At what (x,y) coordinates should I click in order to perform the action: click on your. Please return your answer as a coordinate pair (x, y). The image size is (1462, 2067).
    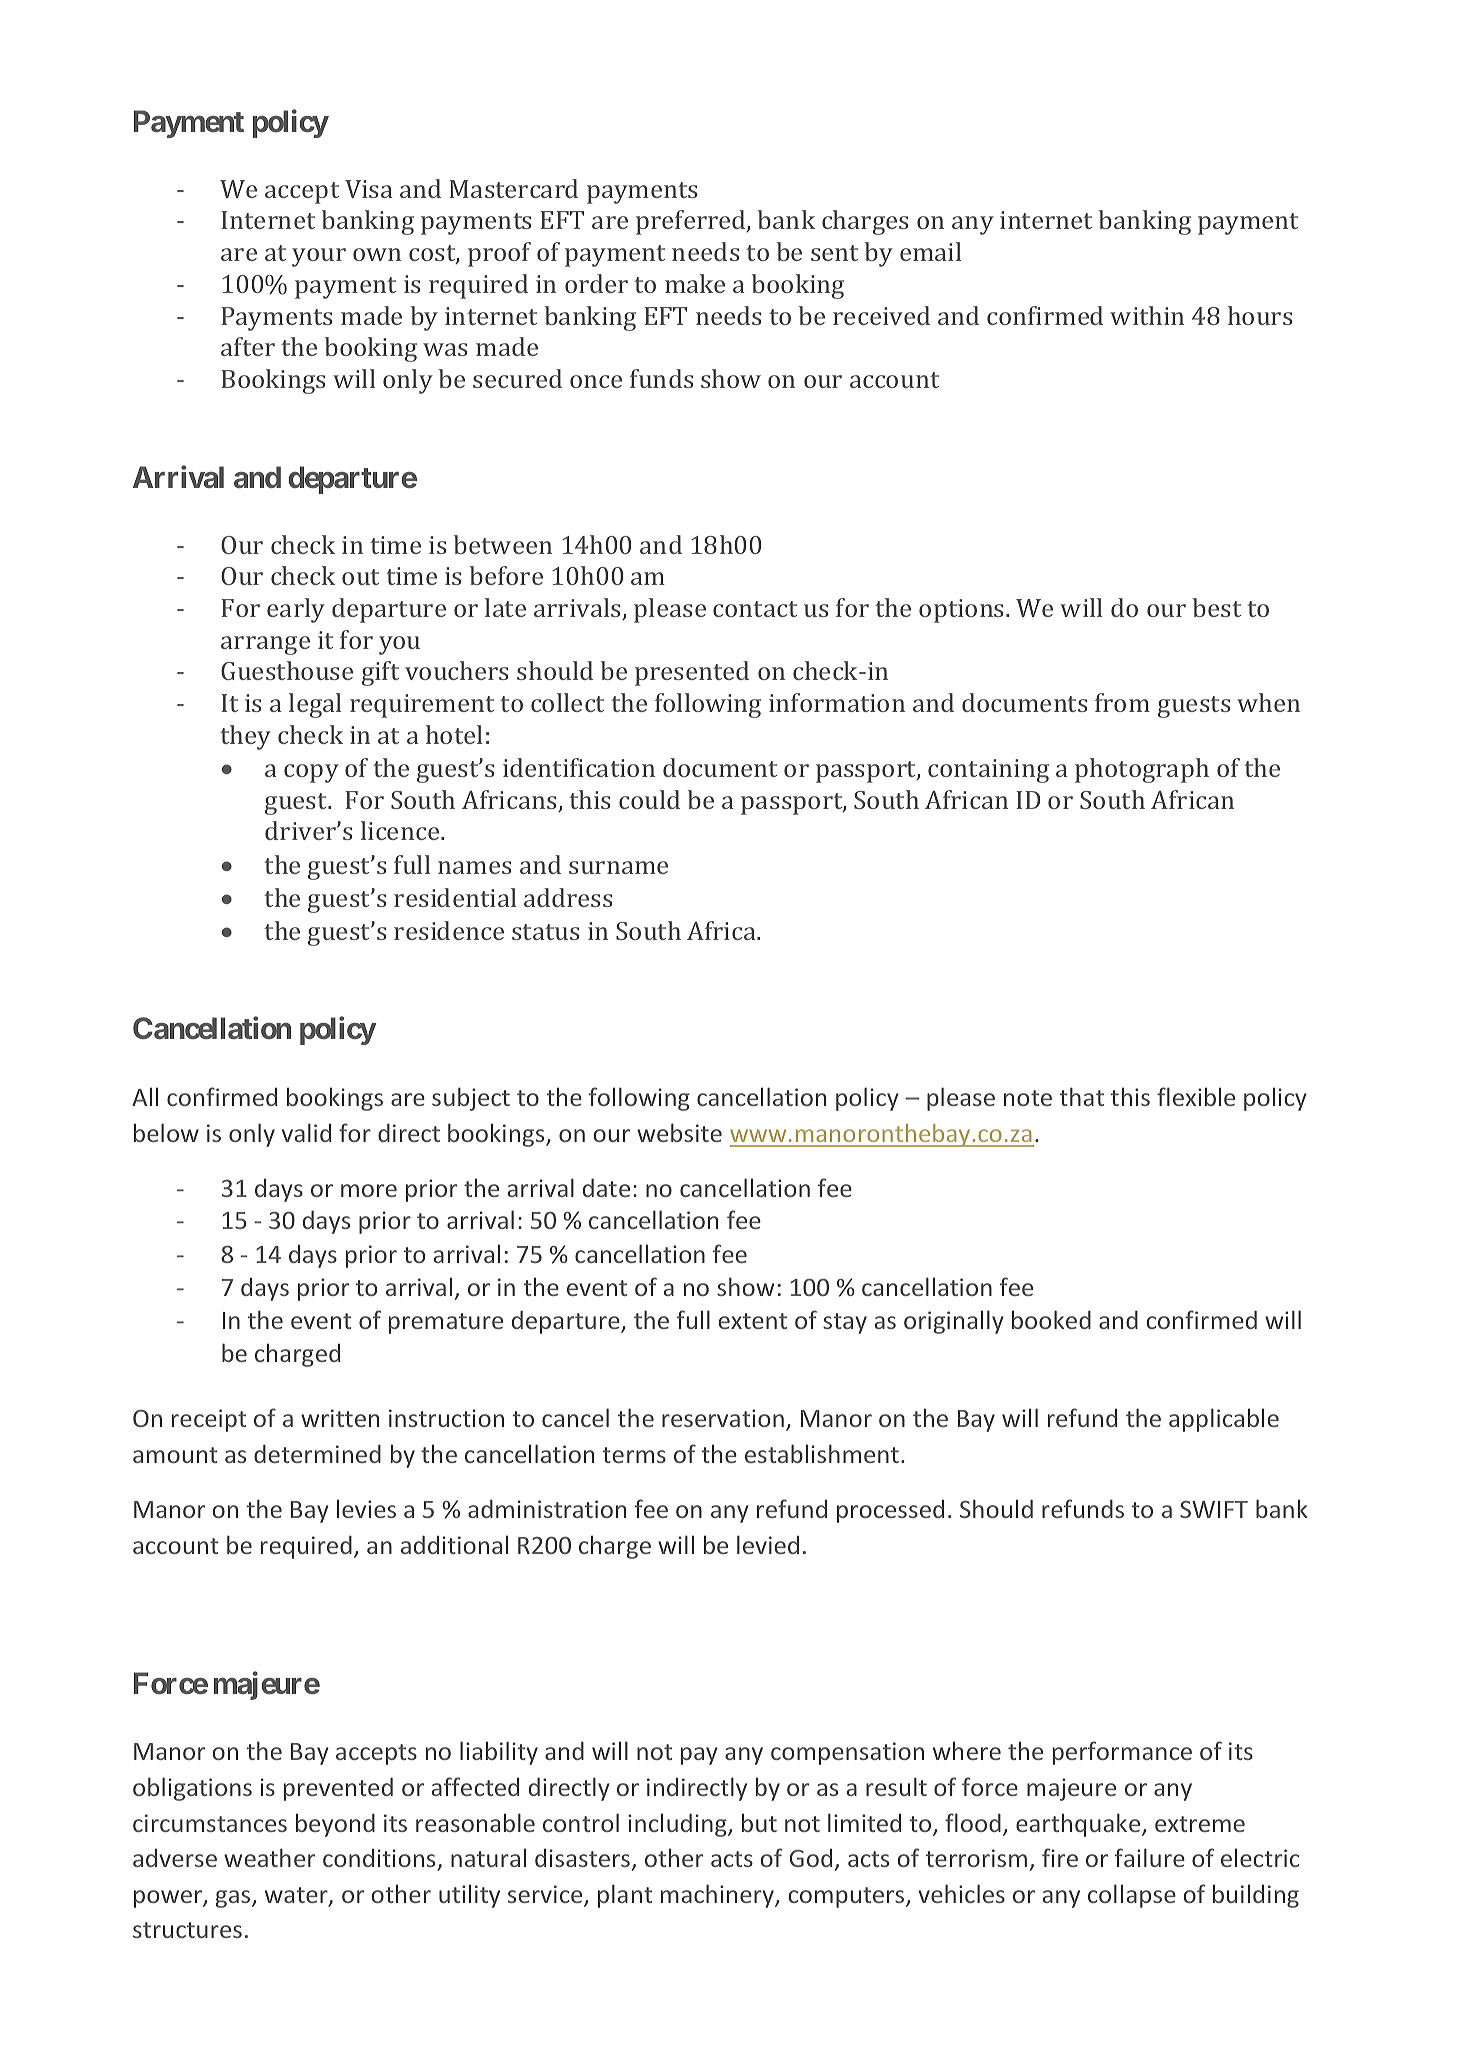
    Looking at the image, I should click on (319, 257).
